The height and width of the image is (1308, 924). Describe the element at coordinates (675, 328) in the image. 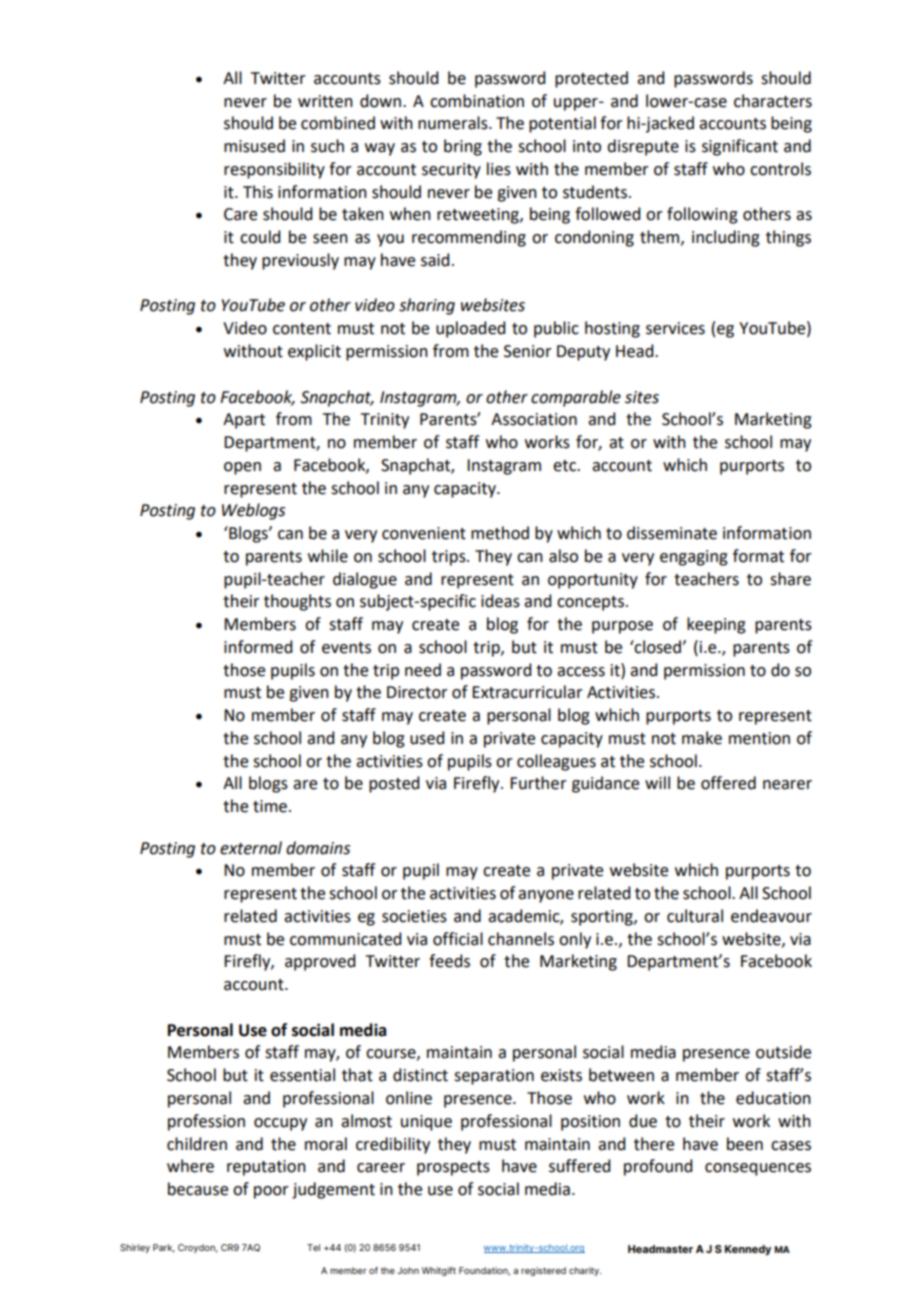

I see `services` at that location.
